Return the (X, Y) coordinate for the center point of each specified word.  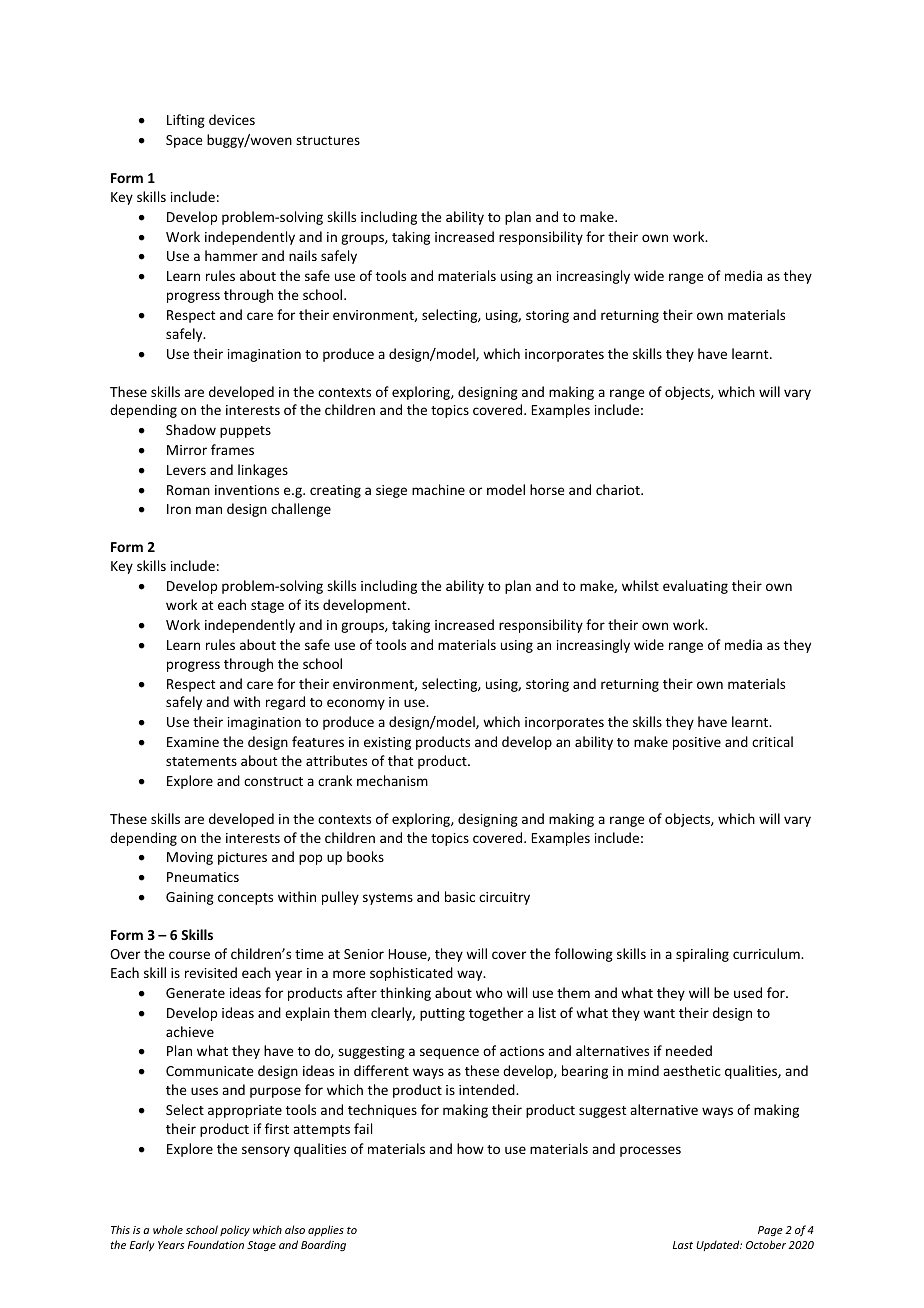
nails (303, 255)
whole (168, 1229)
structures (328, 140)
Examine (193, 742)
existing (387, 743)
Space (184, 141)
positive (697, 743)
